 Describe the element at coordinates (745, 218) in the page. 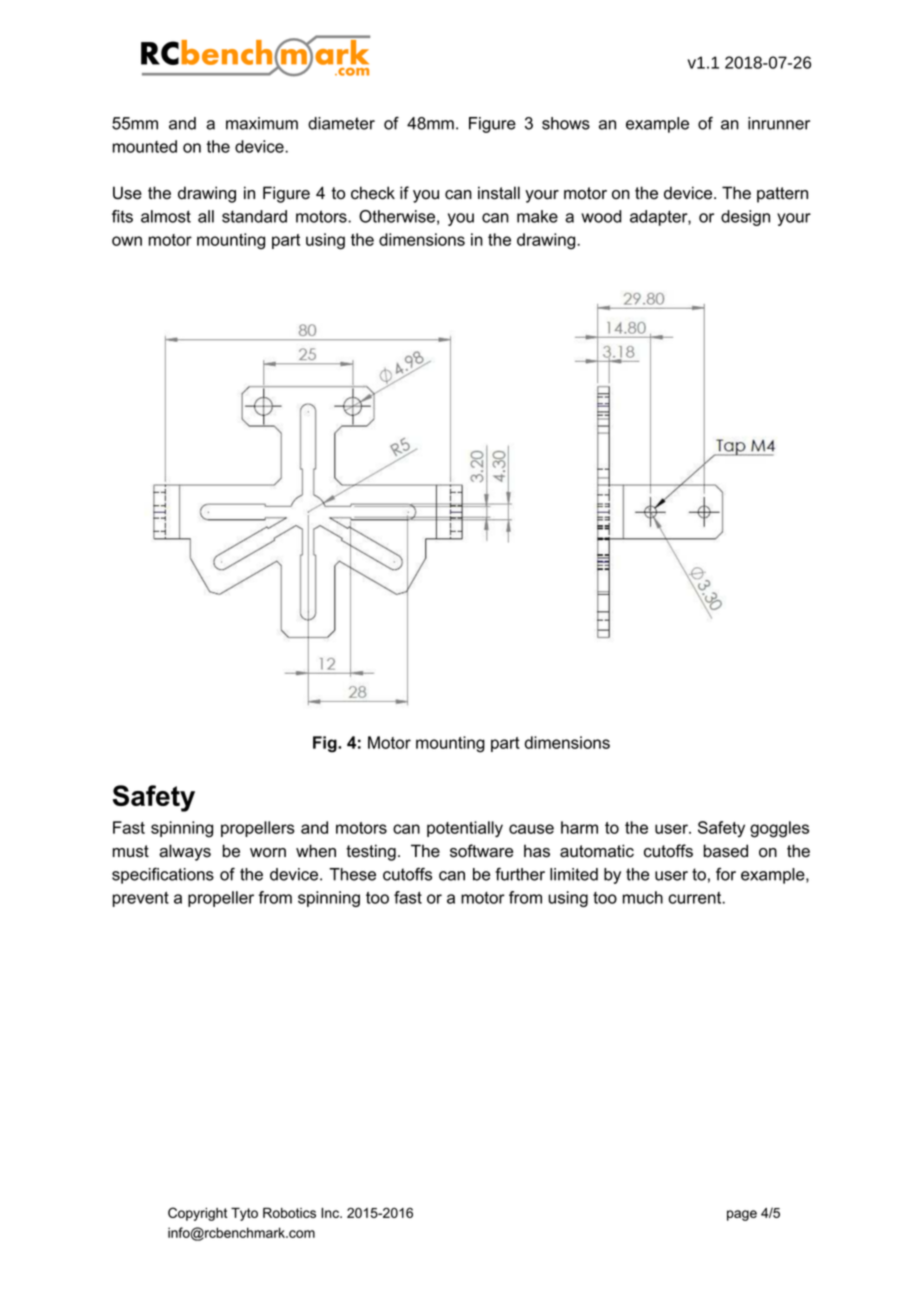

I see `design` at that location.
